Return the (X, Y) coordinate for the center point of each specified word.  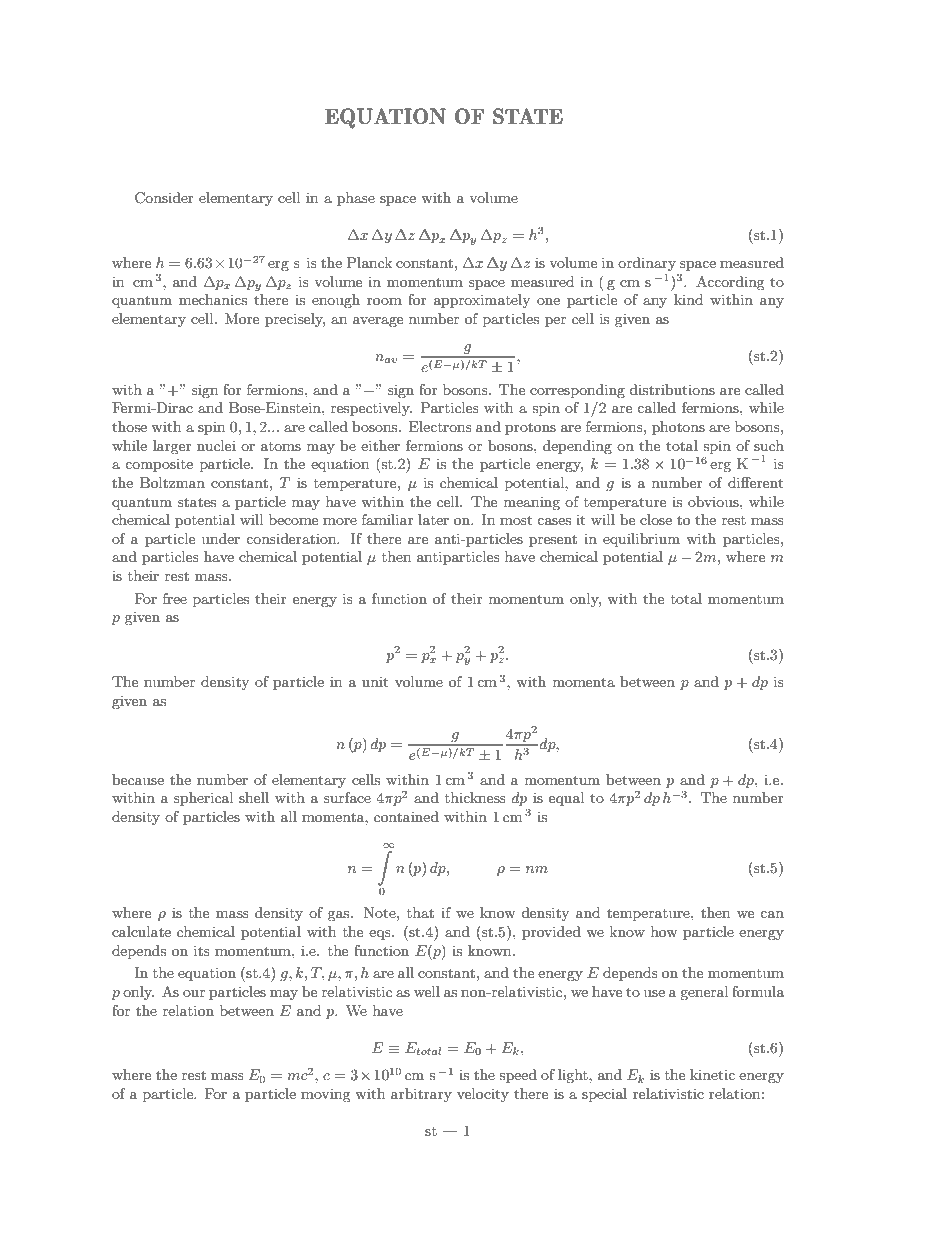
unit (375, 681)
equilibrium (641, 540)
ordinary (647, 264)
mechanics (213, 299)
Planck (369, 262)
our (194, 993)
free (175, 598)
